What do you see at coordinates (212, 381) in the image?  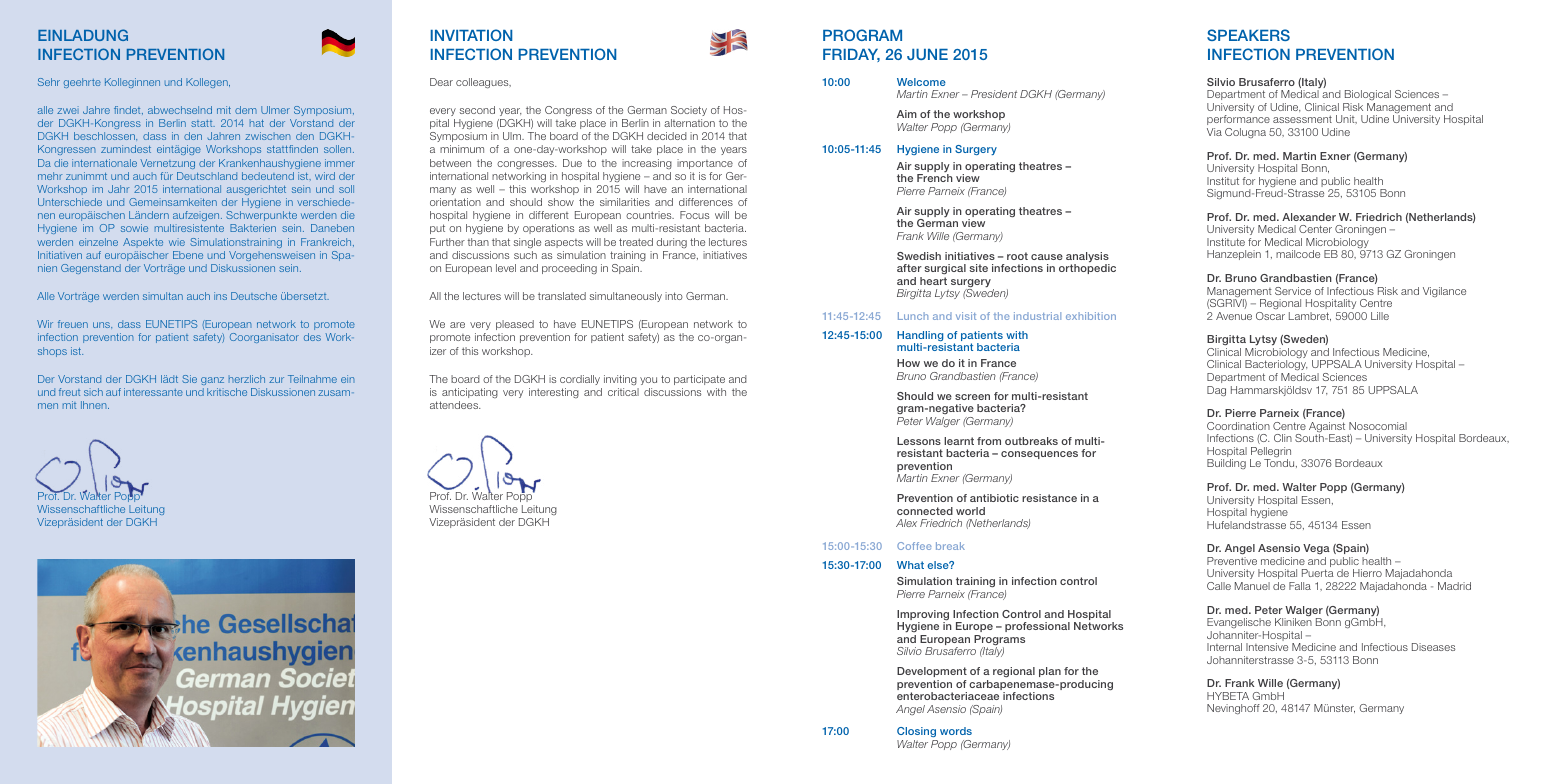 I see `ganz` at bounding box center [212, 381].
